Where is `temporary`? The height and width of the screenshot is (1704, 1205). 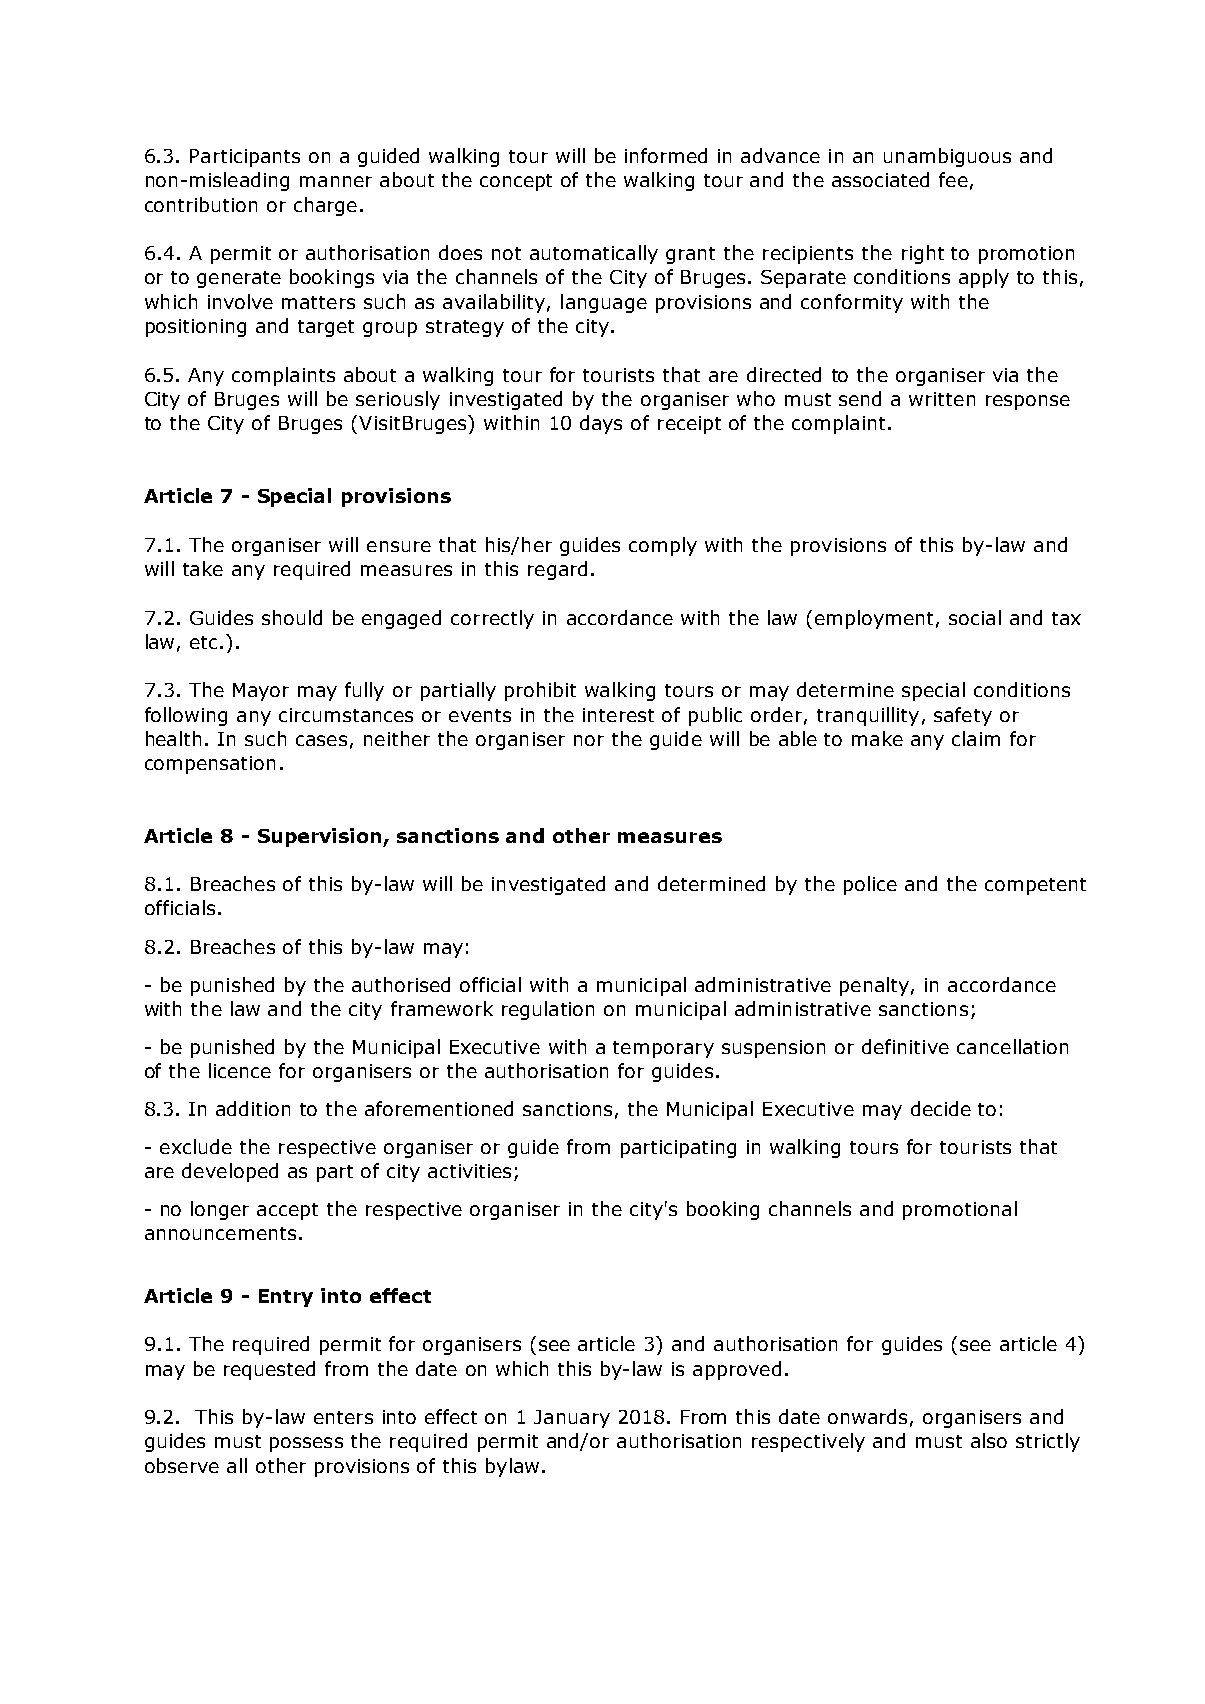
temporary is located at coordinates (663, 1049).
